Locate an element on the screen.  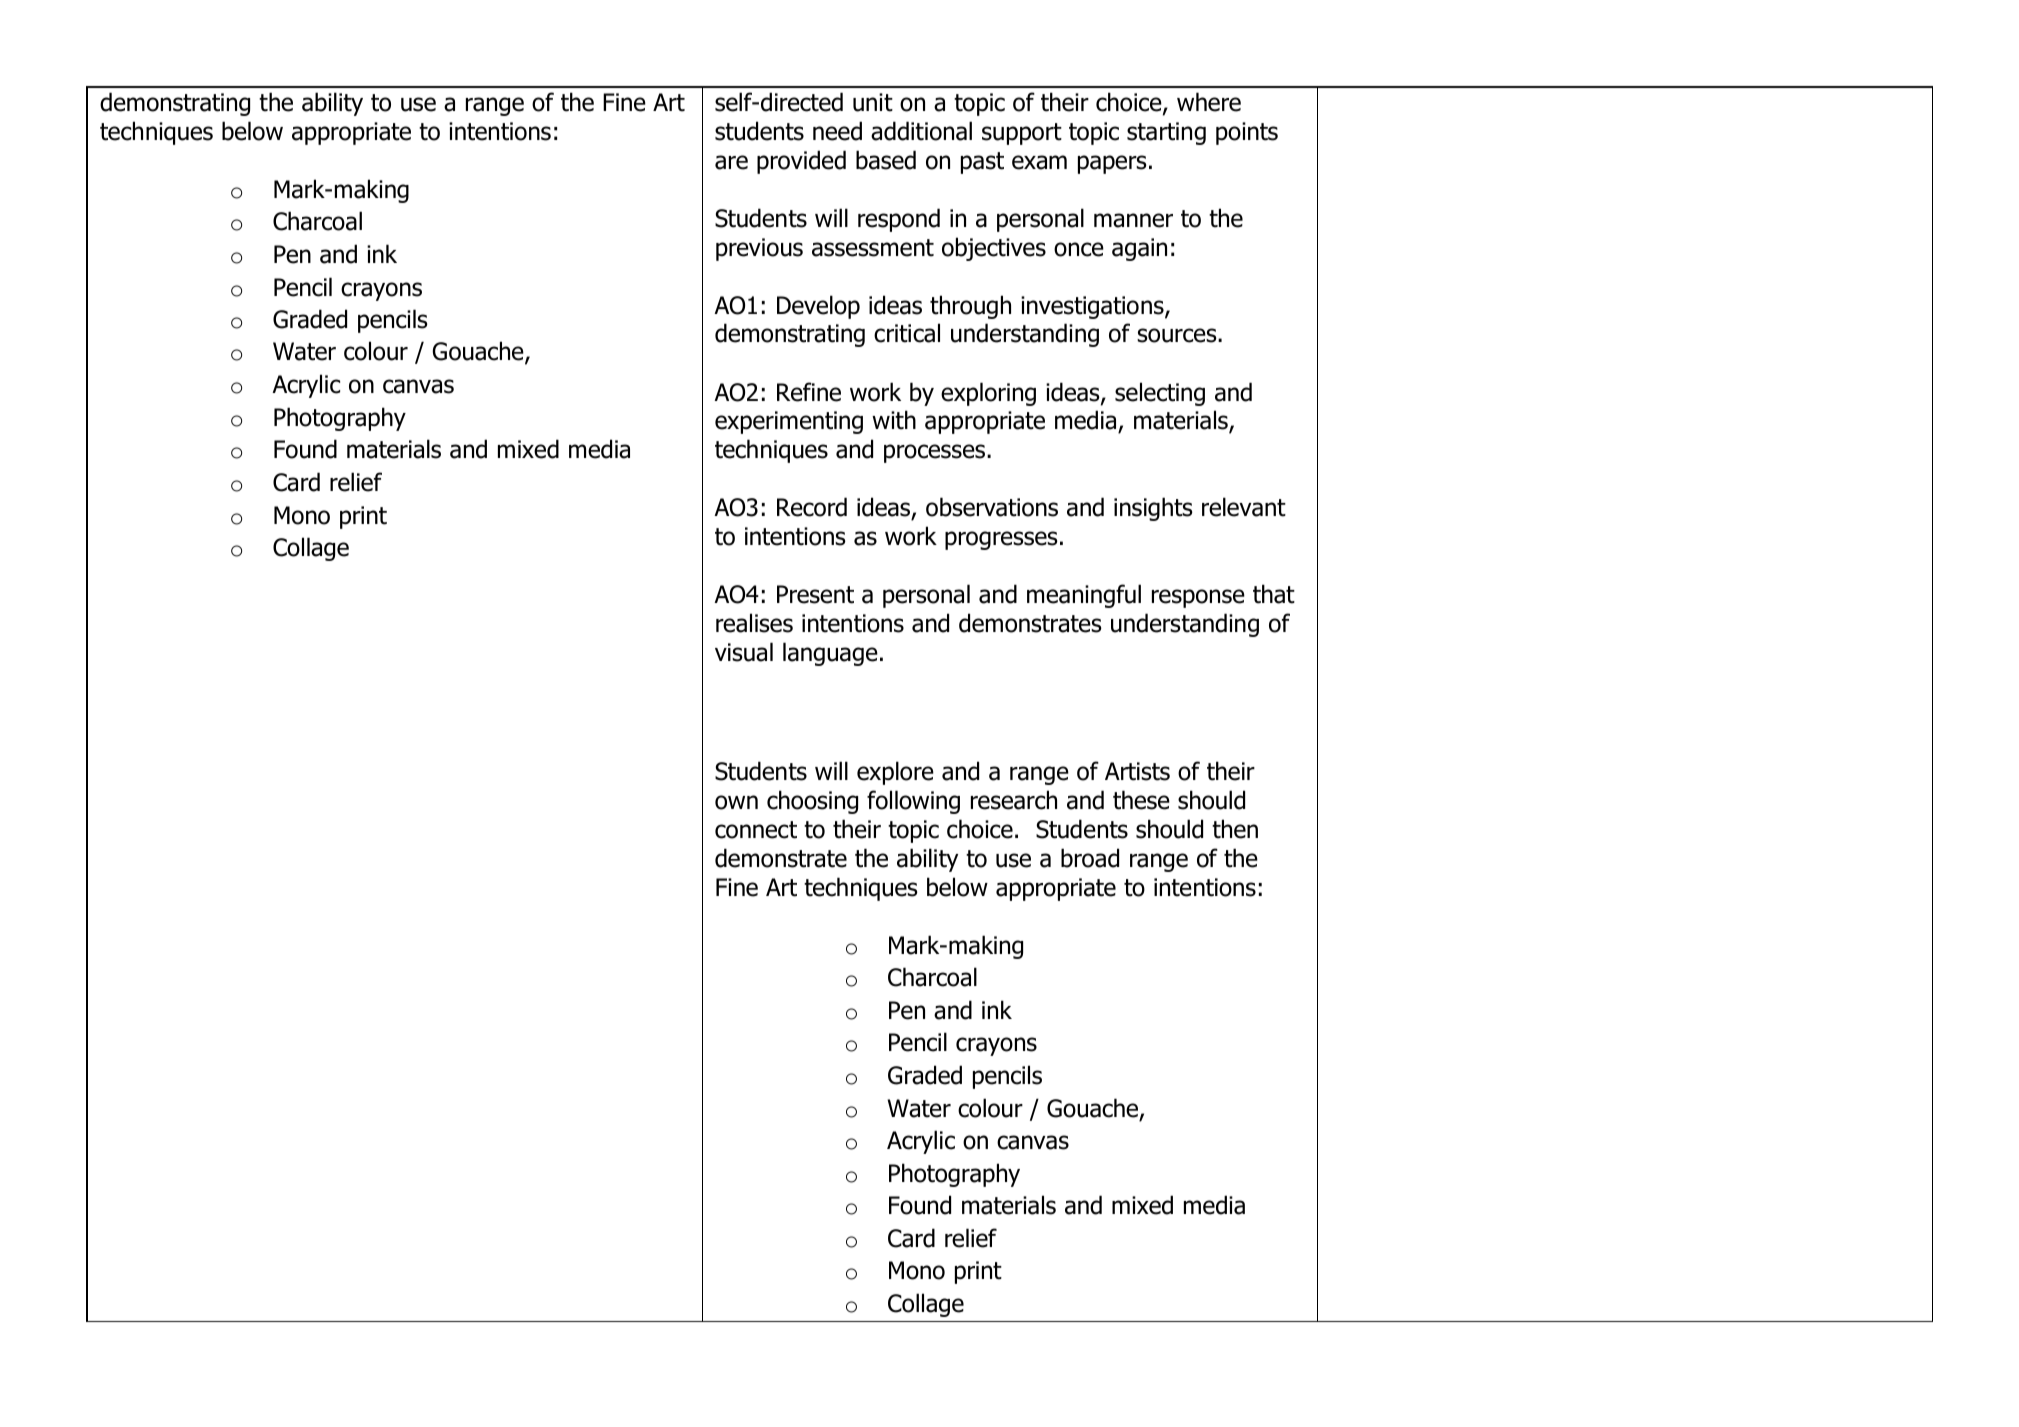
relevant is located at coordinates (1244, 507).
